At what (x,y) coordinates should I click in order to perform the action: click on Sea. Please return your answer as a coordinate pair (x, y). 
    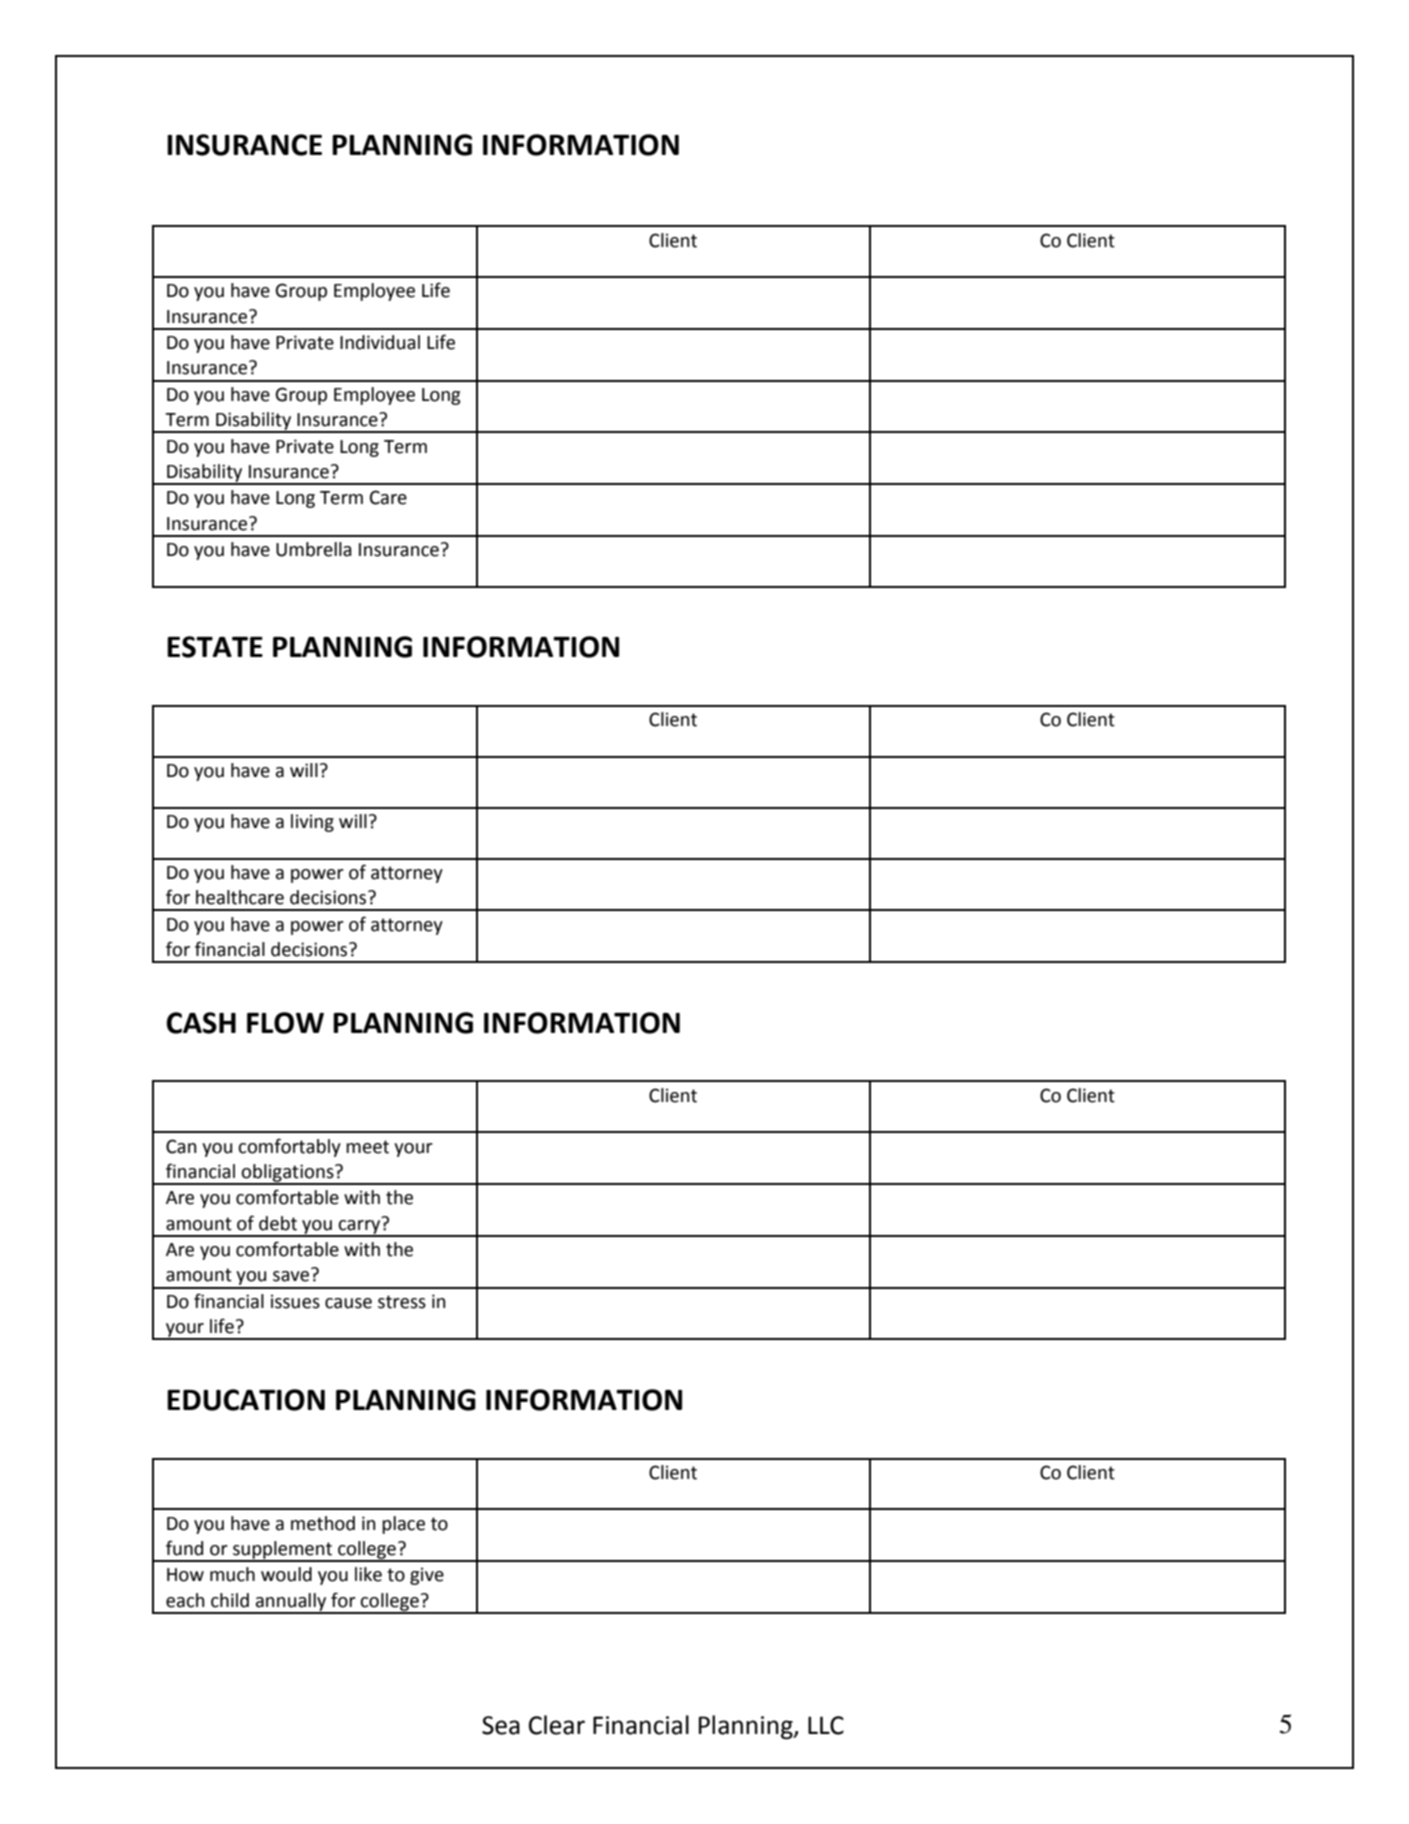
    Looking at the image, I should click on (501, 1725).
